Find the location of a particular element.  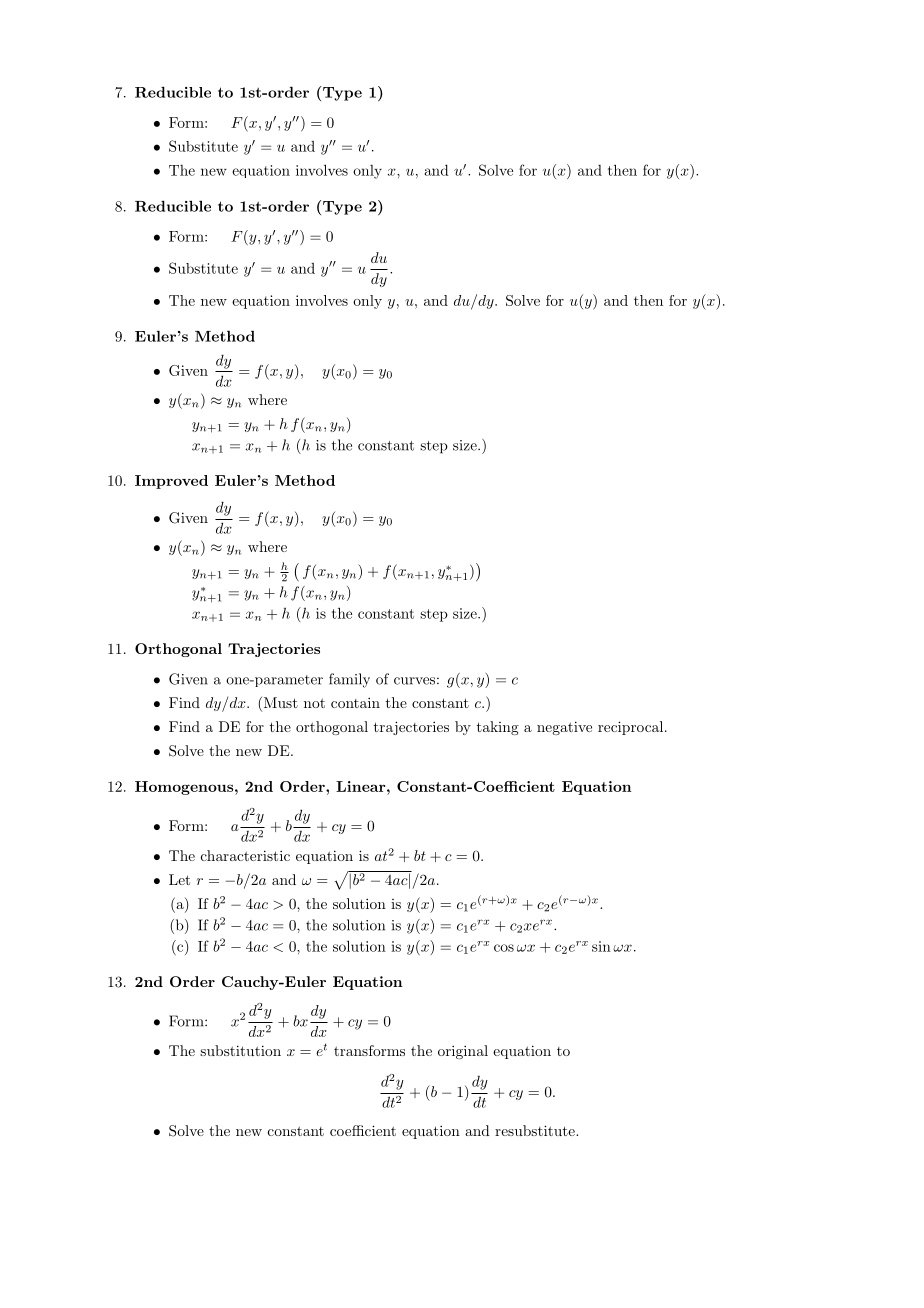

family is located at coordinates (349, 680).
